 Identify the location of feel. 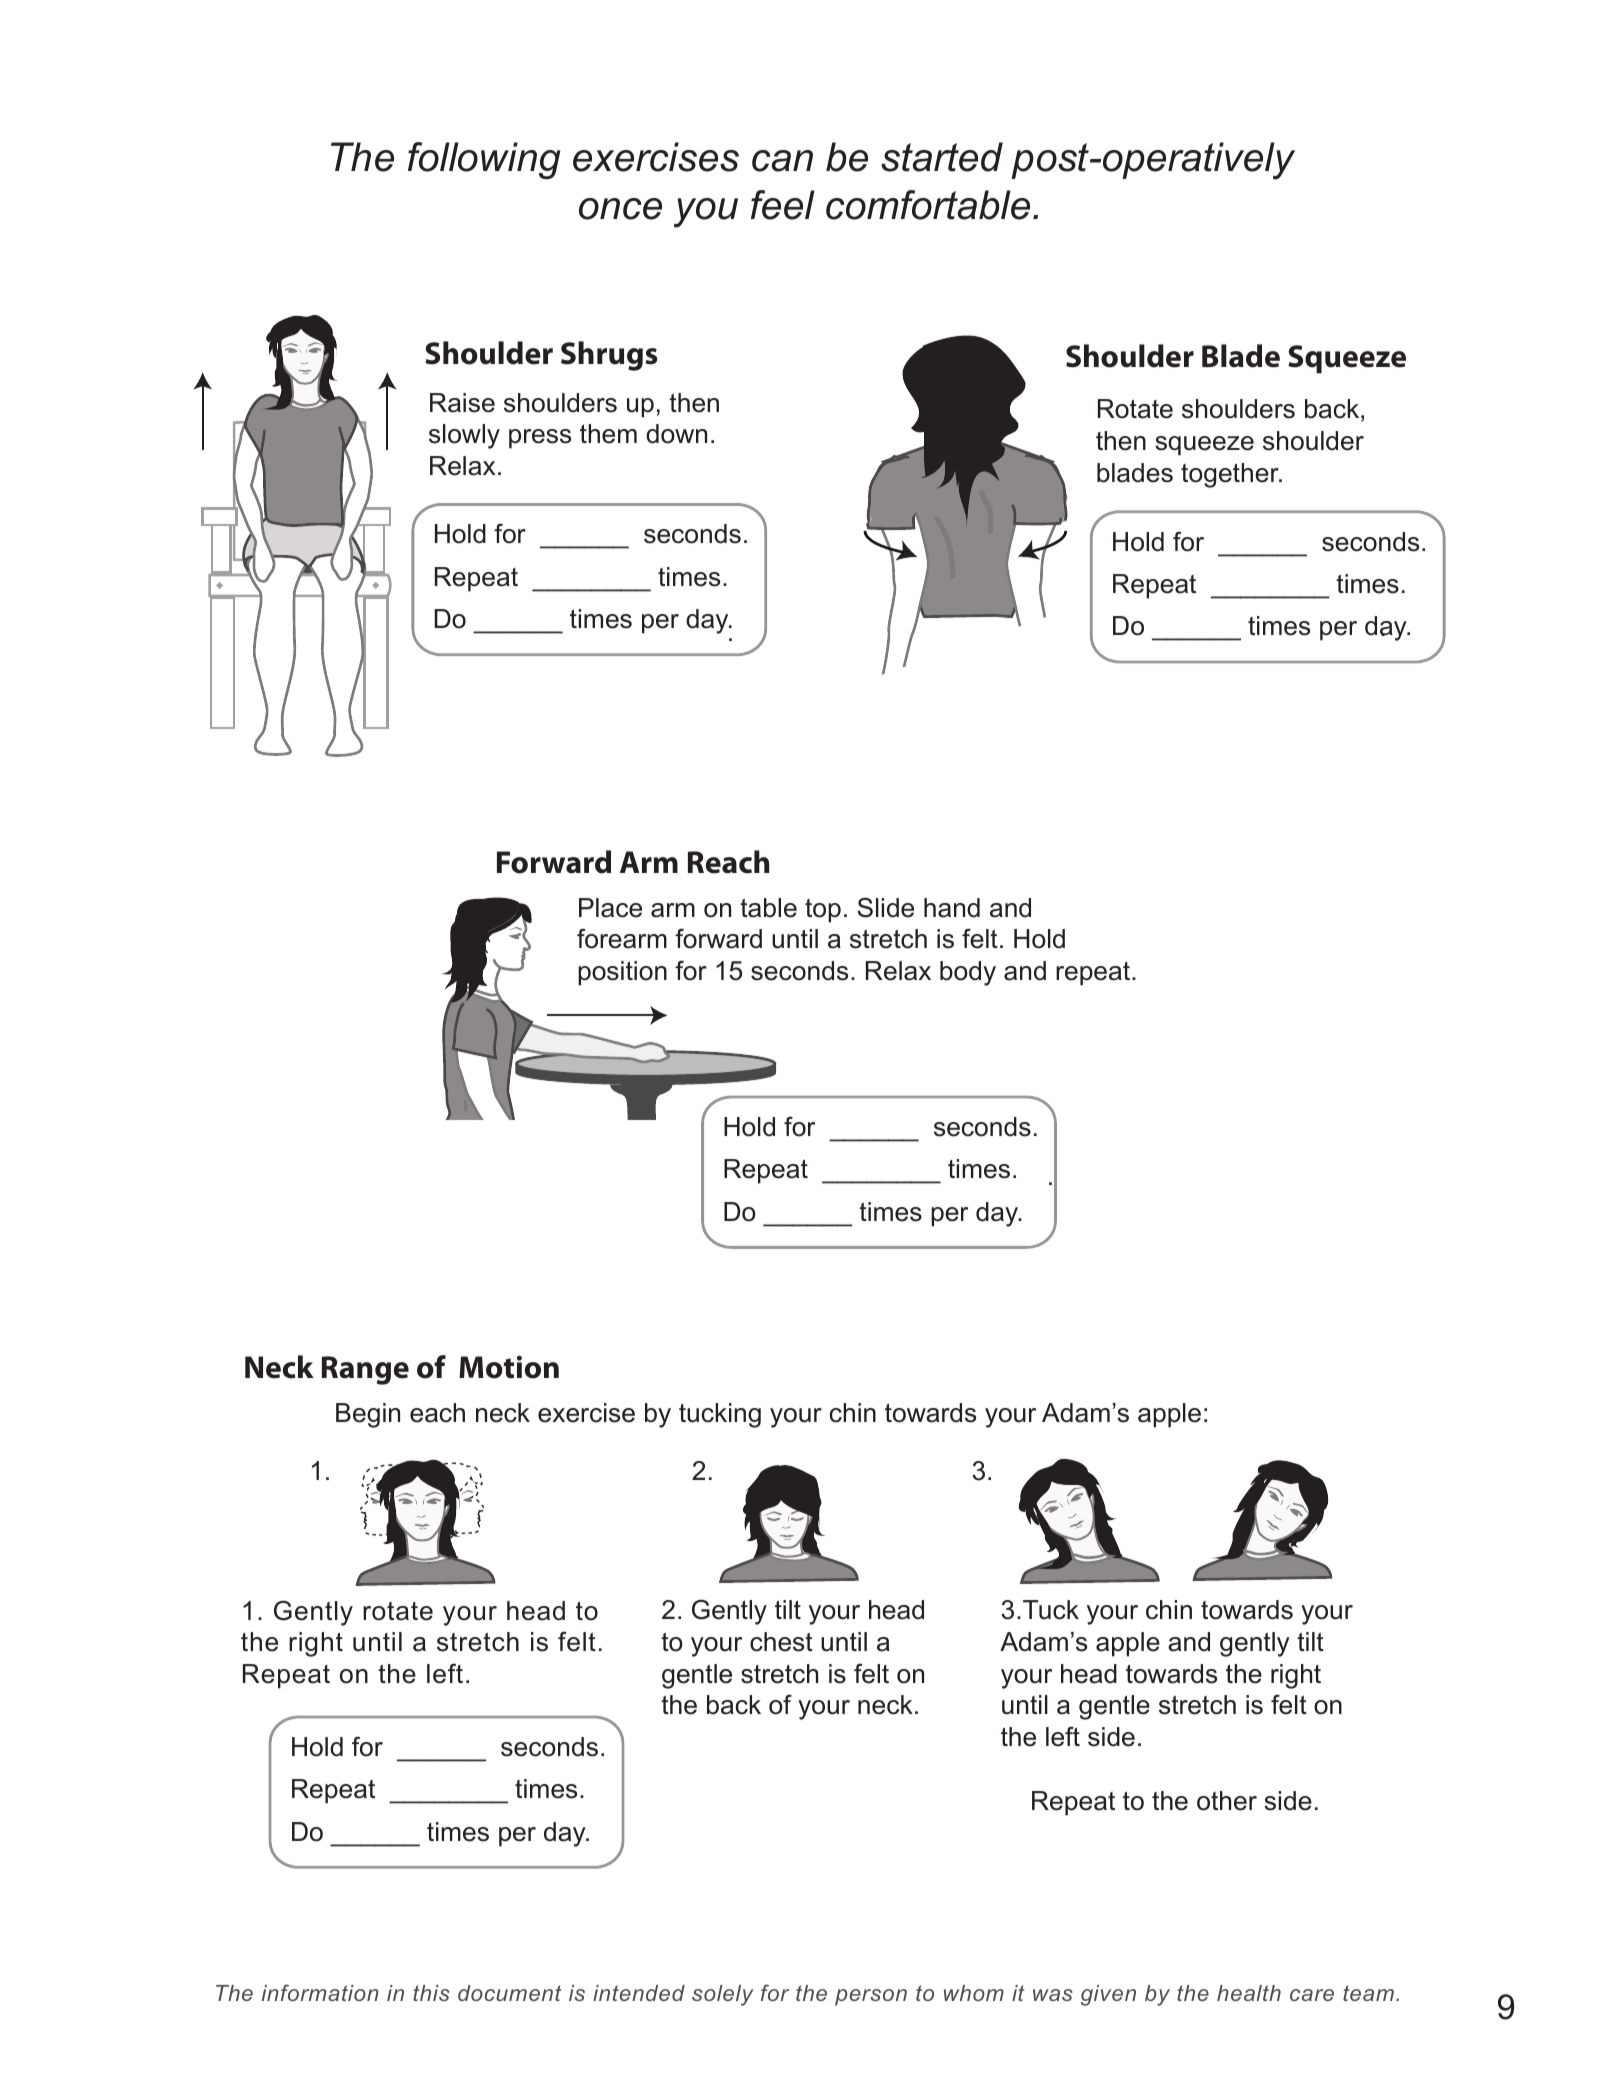
(783, 205).
